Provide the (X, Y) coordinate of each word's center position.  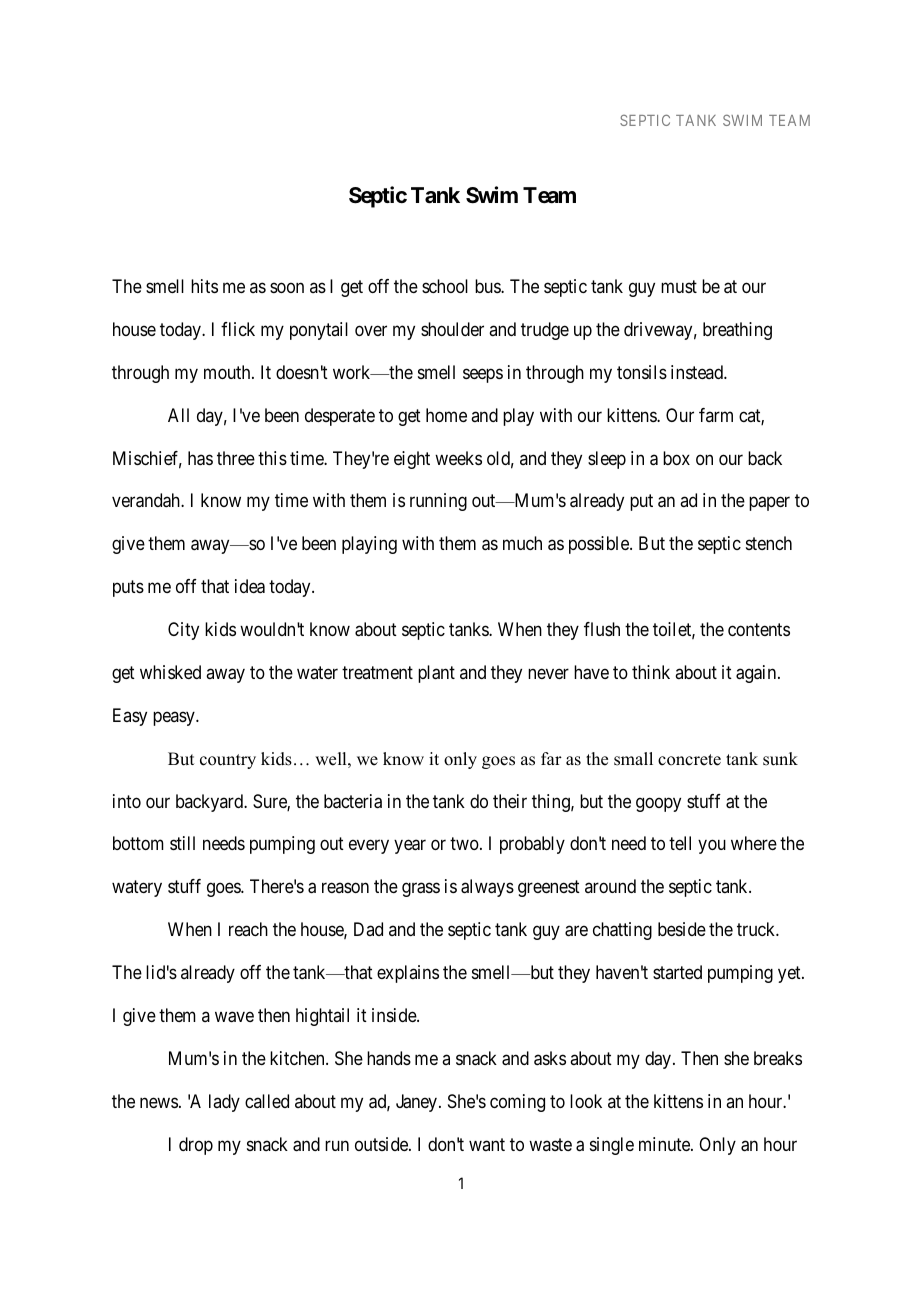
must (679, 286)
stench (769, 543)
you (712, 847)
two (465, 844)
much (522, 543)
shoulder (452, 329)
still (182, 843)
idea (250, 586)
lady (224, 1103)
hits (204, 286)
